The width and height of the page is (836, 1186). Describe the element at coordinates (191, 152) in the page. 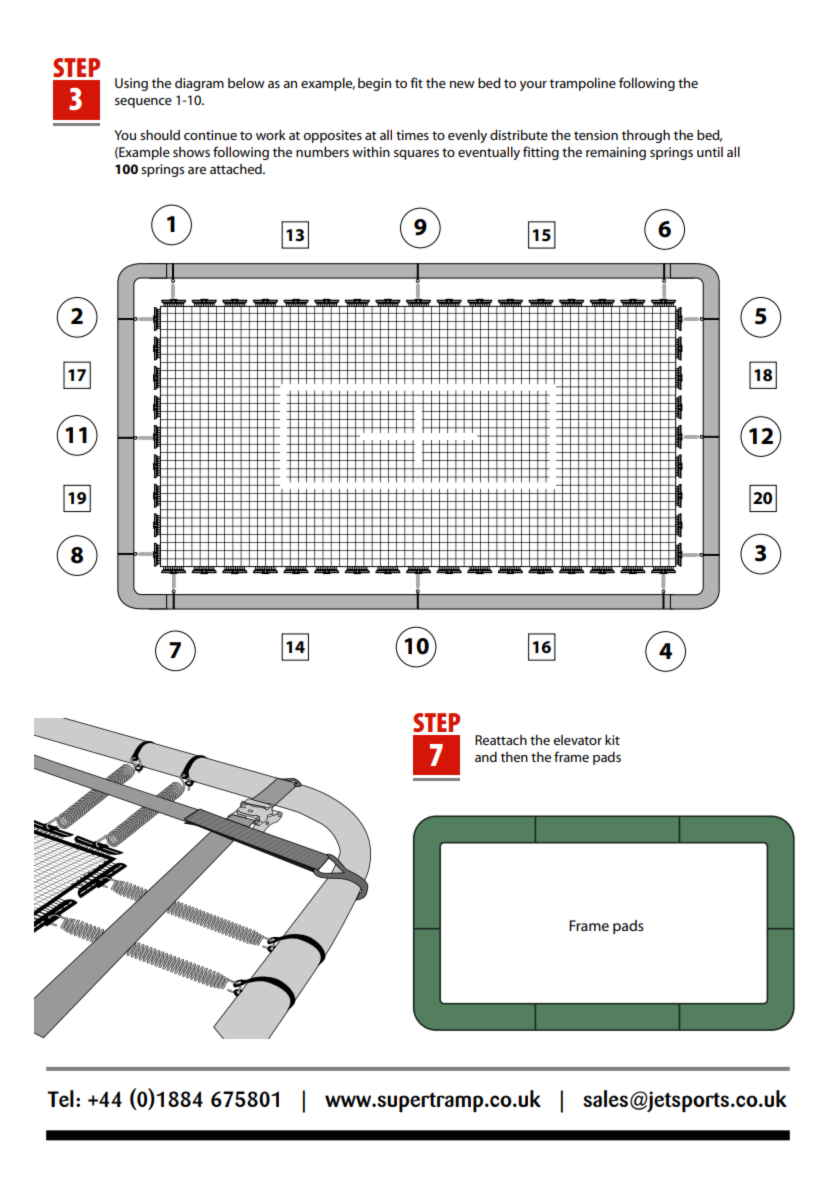

I see `shows` at that location.
